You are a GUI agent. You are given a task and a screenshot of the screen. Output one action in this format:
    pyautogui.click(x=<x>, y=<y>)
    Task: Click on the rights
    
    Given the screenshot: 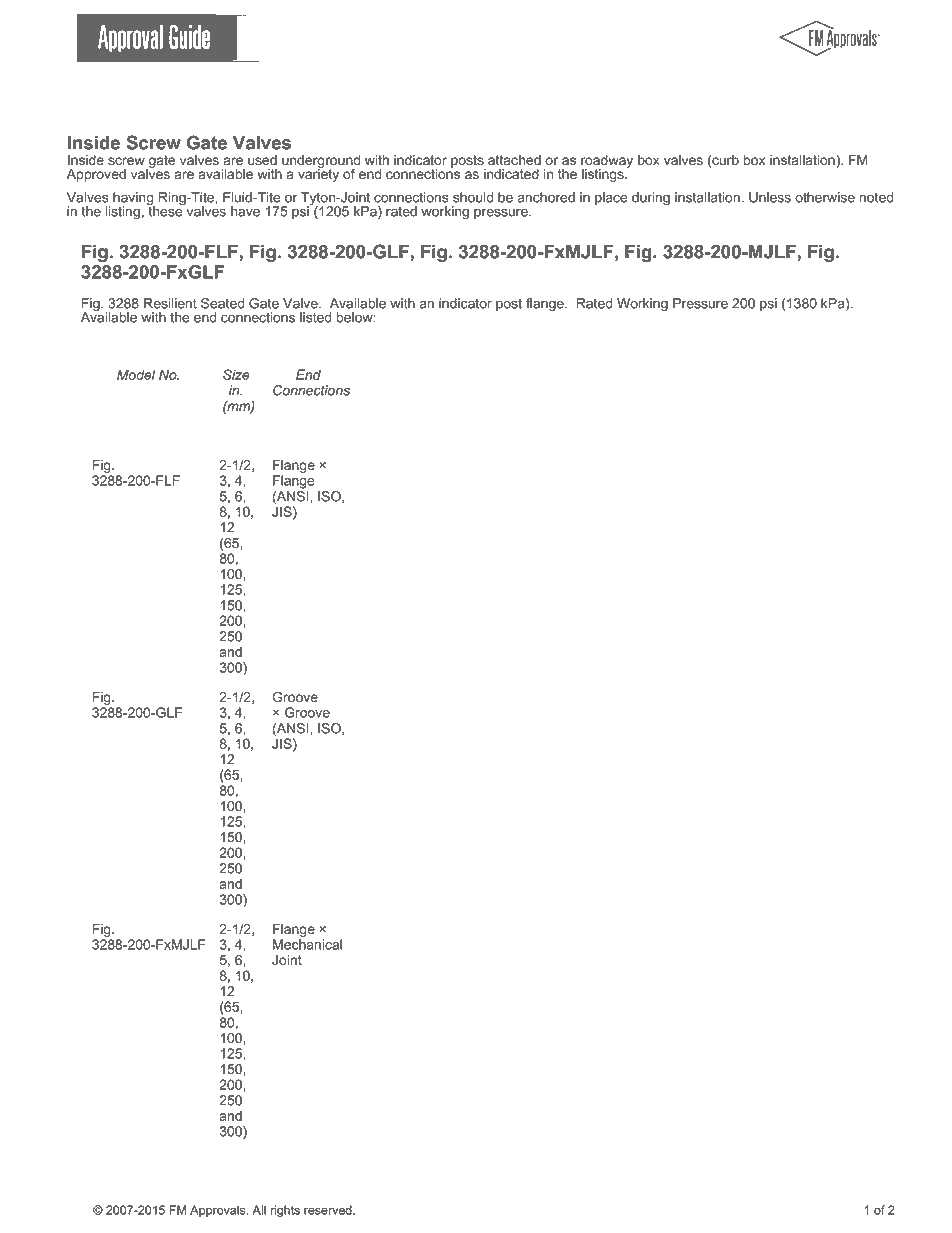 What is the action you would take?
    pyautogui.click(x=285, y=1211)
